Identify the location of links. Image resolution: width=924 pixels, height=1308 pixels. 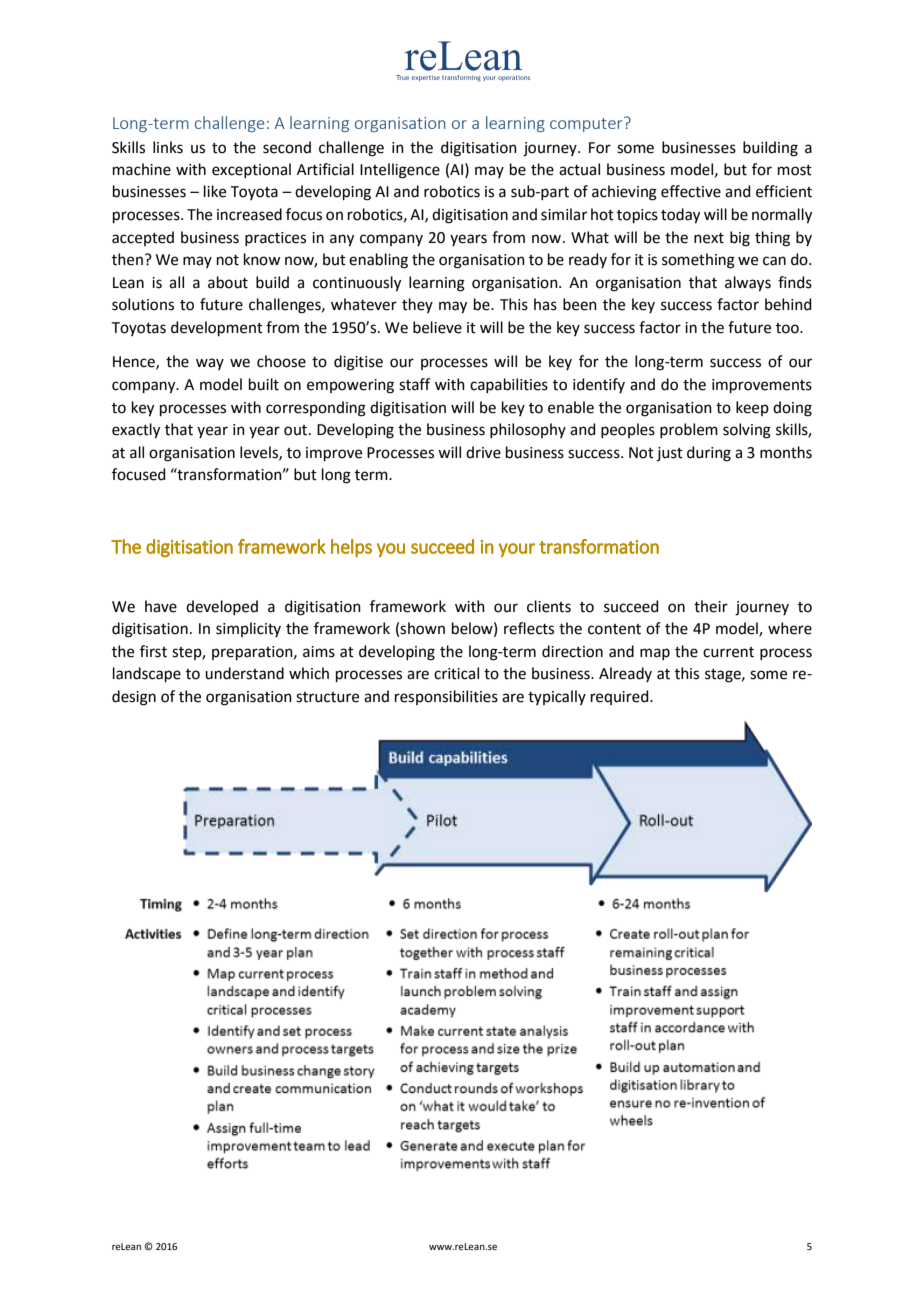
(168, 147).
